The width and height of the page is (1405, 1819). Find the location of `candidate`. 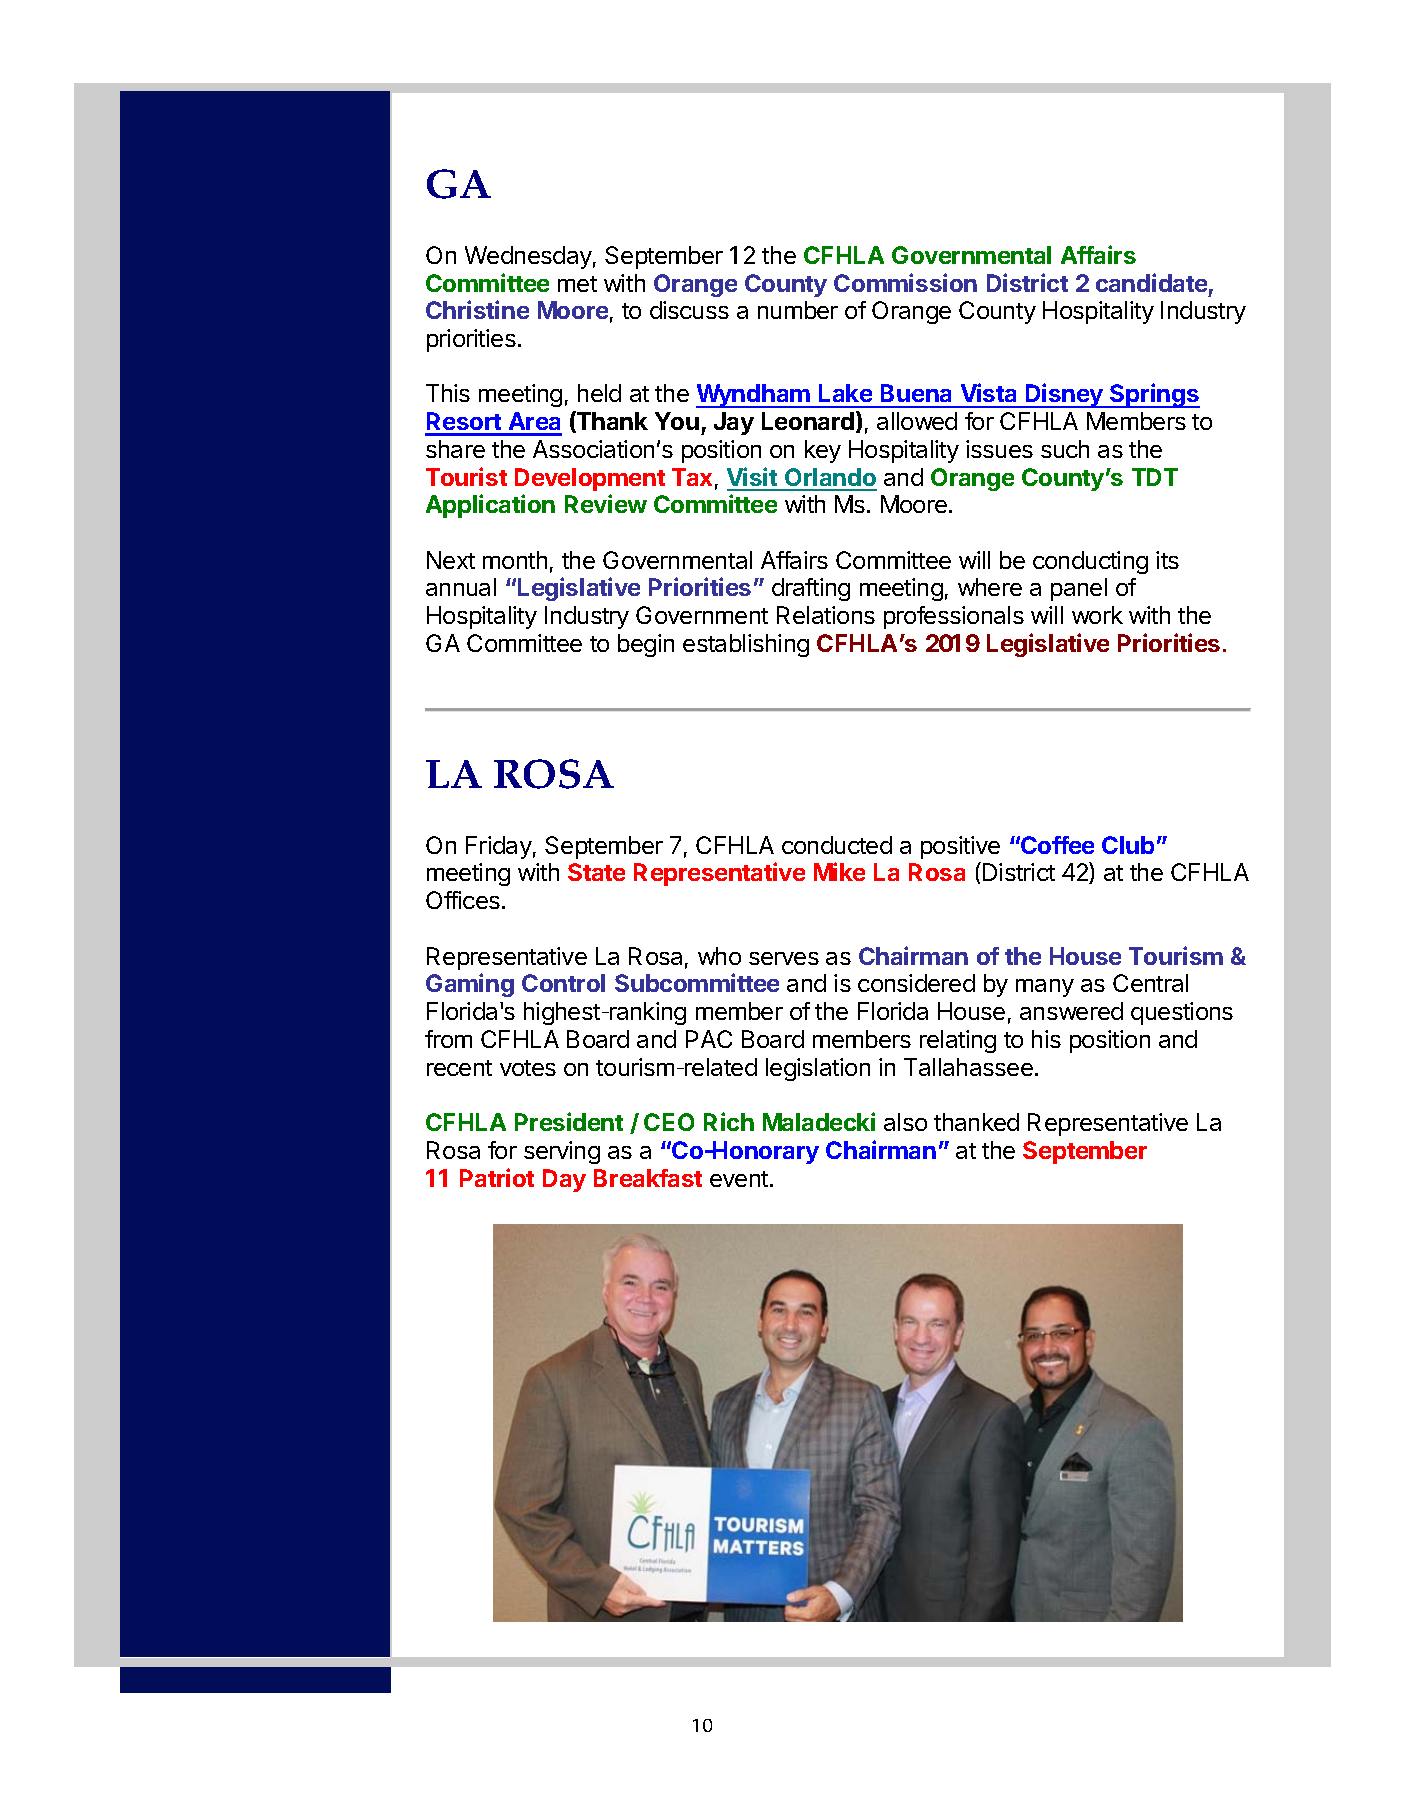

candidate is located at coordinates (1151, 282).
